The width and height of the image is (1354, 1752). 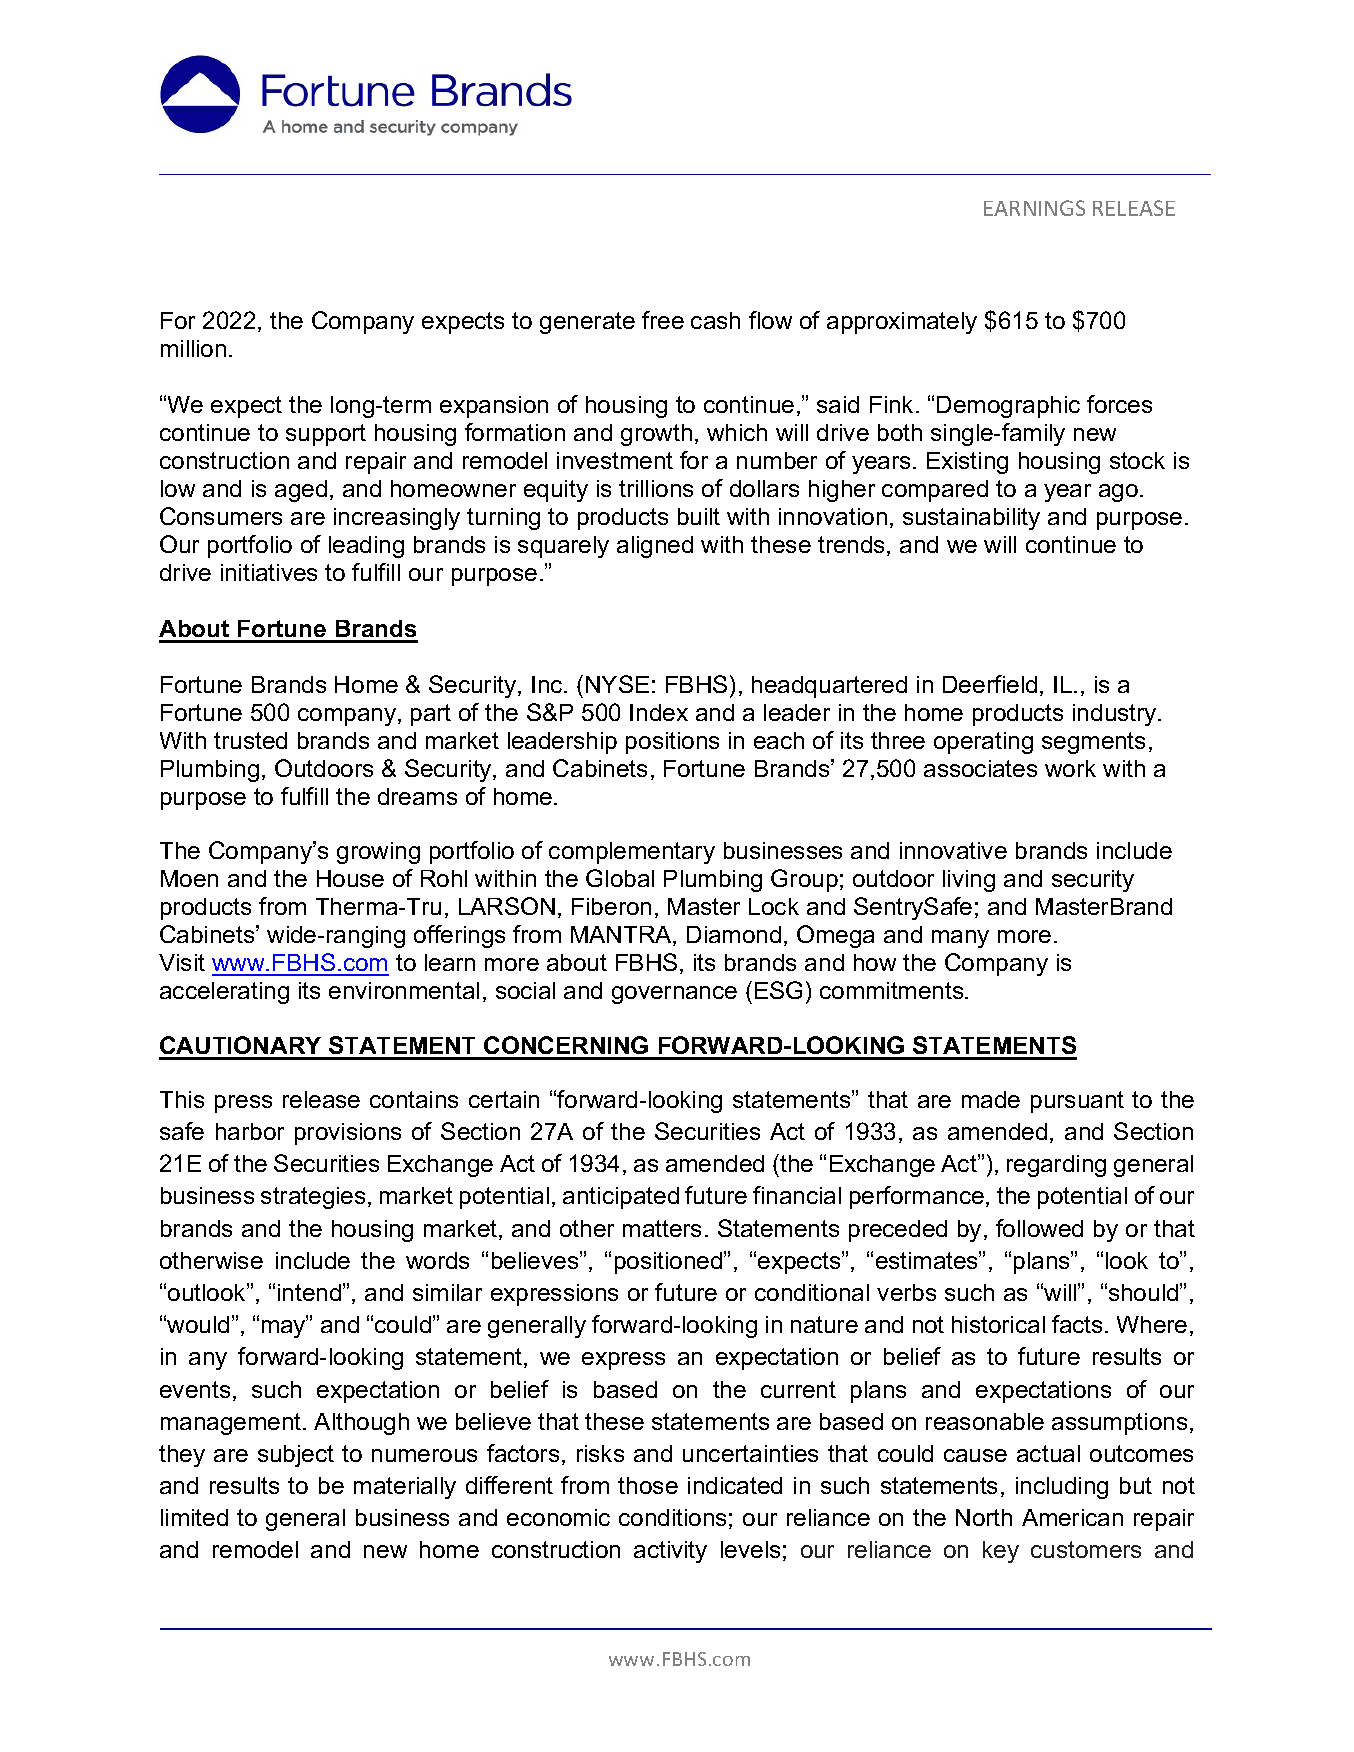 I want to click on harbor, so click(x=250, y=1131).
